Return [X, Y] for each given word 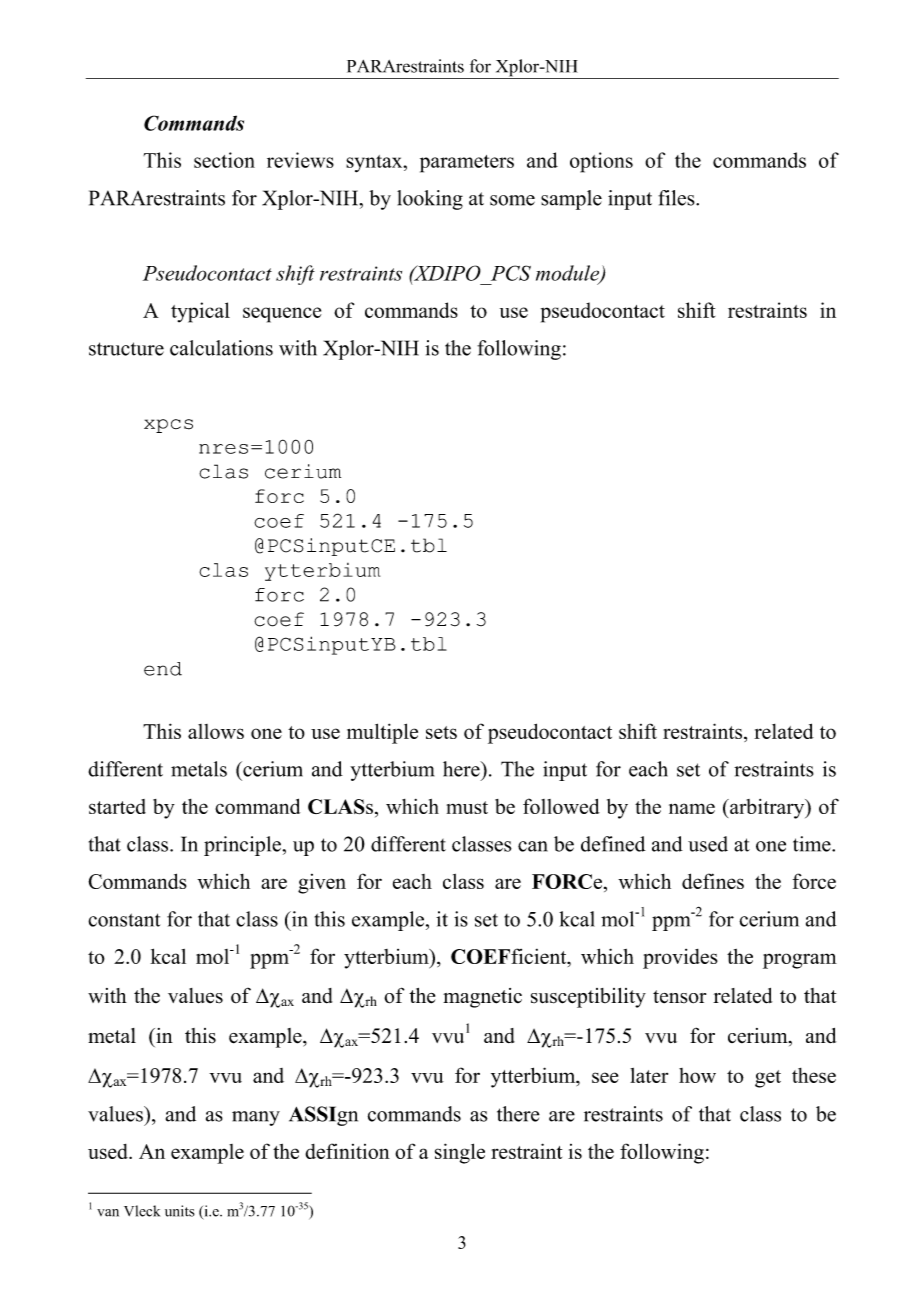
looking [430, 200]
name [692, 808]
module [569, 274]
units [180, 1211]
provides [680, 959]
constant [124, 920]
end [163, 669]
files [677, 198]
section [224, 160]
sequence [282, 315]
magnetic [482, 998]
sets [441, 732]
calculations [221, 348]
